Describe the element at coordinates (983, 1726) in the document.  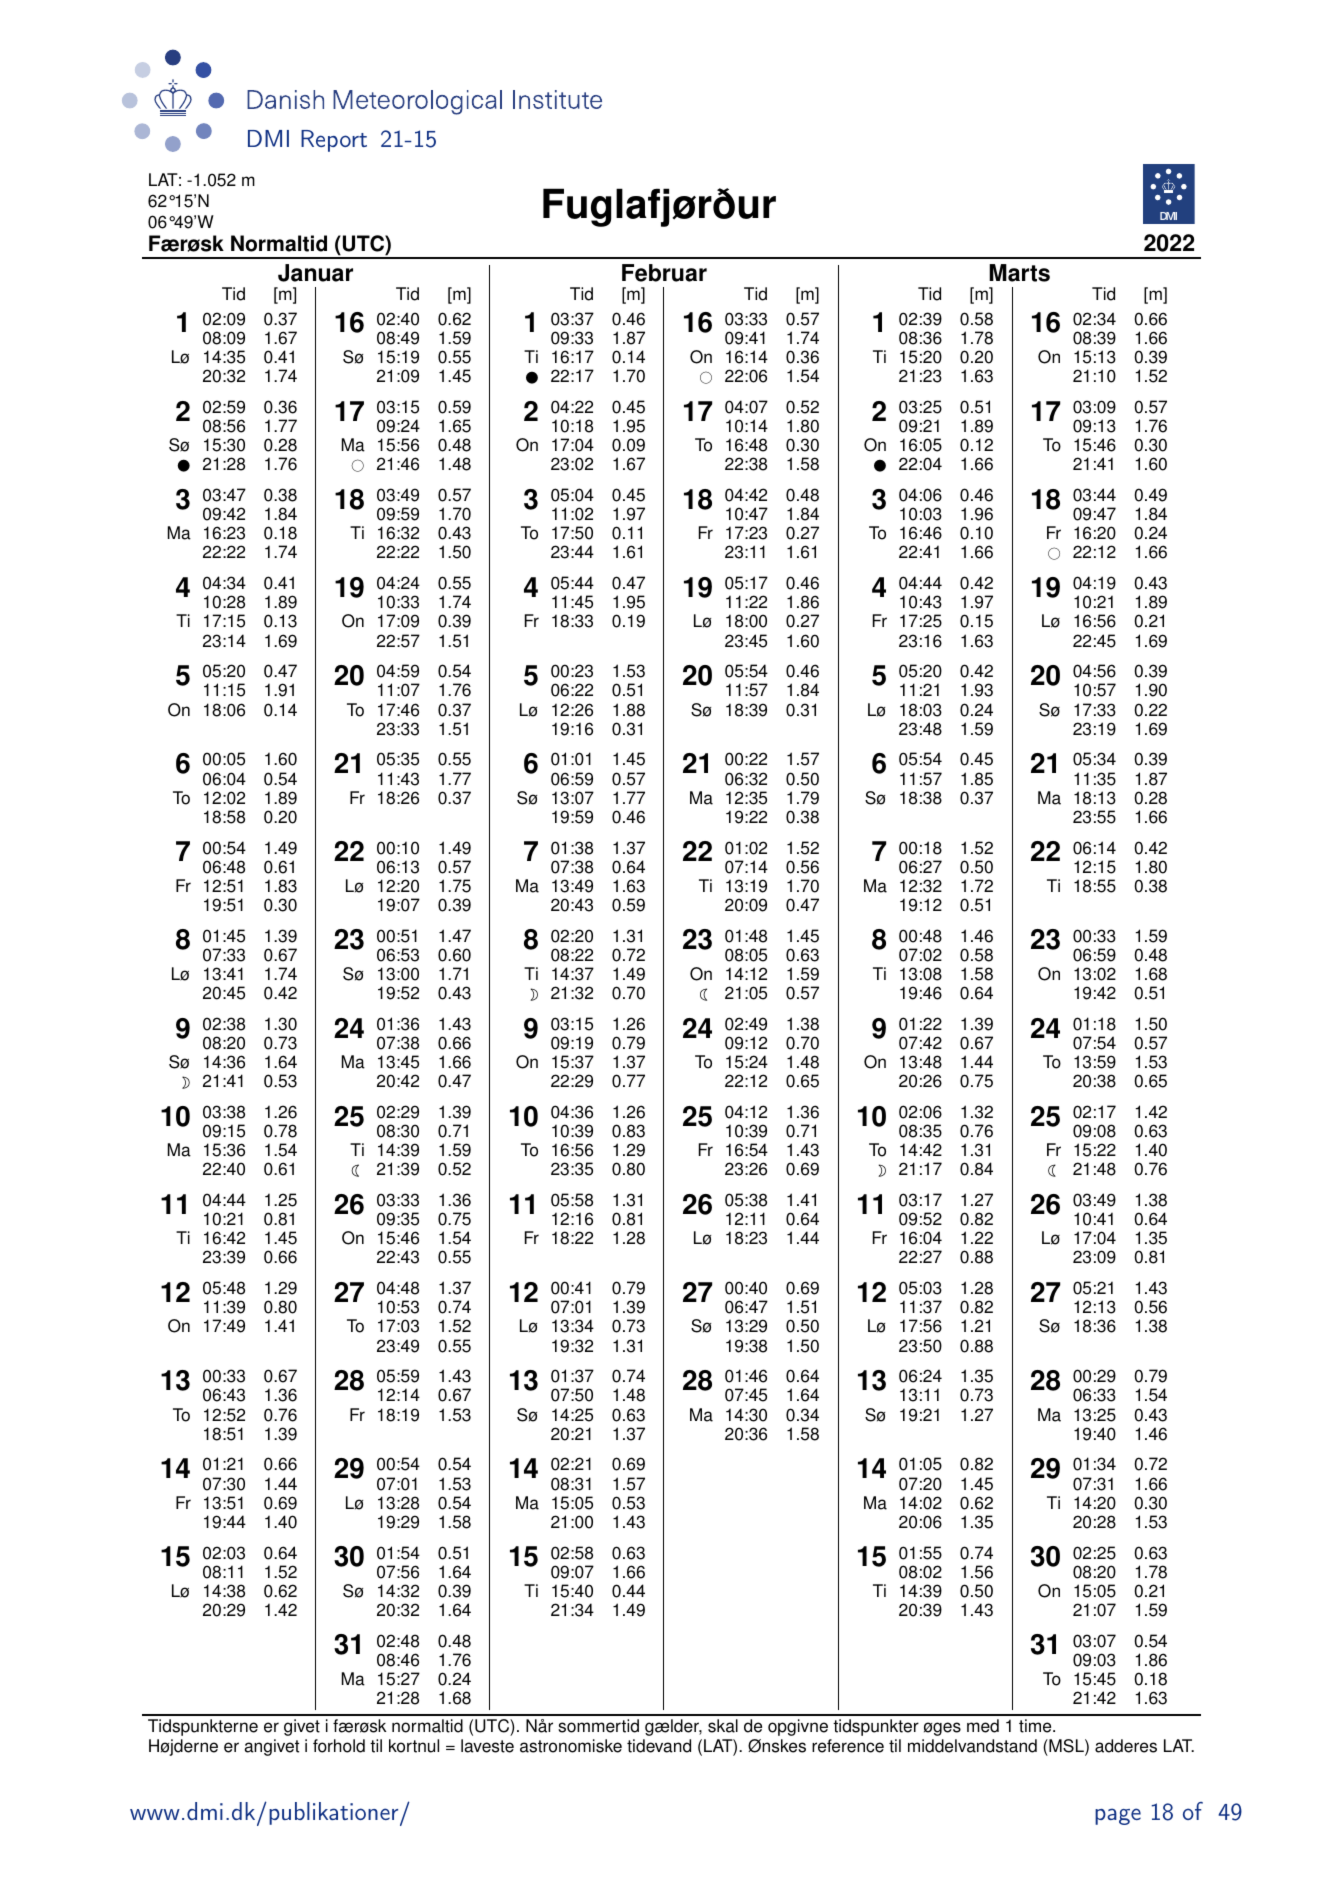
I see `med` at that location.
